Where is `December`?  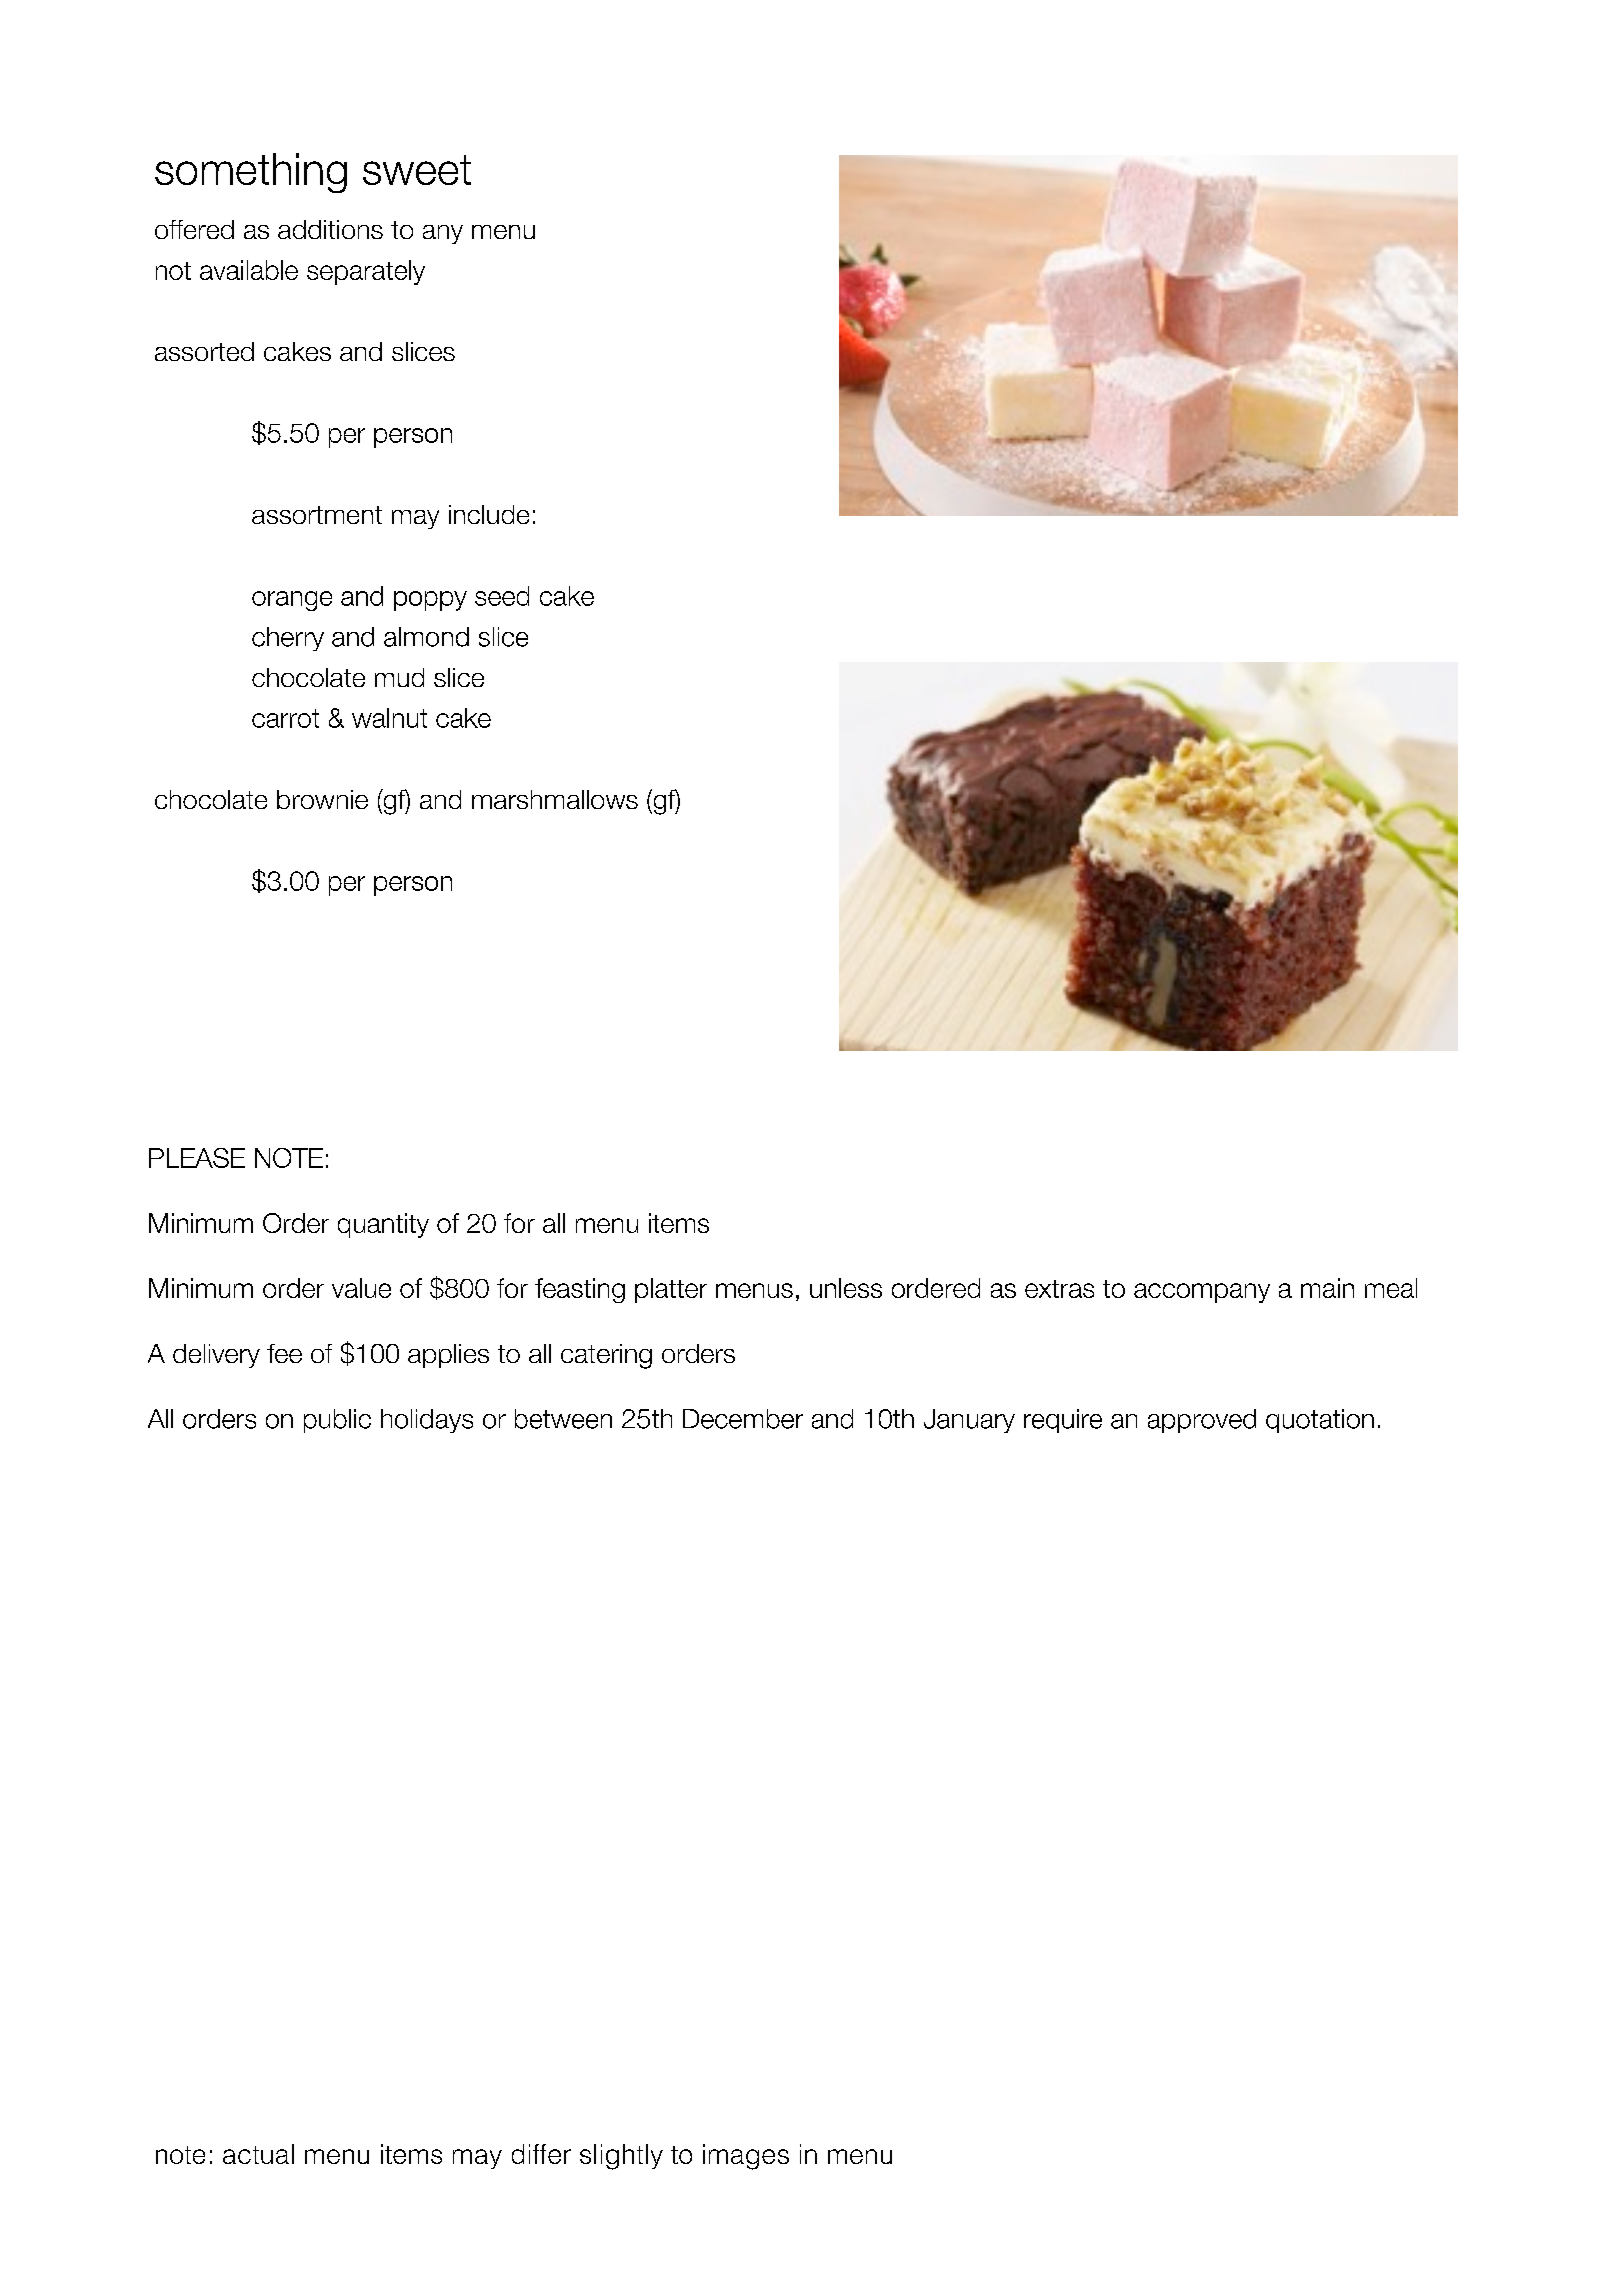 December is located at coordinates (743, 1419).
